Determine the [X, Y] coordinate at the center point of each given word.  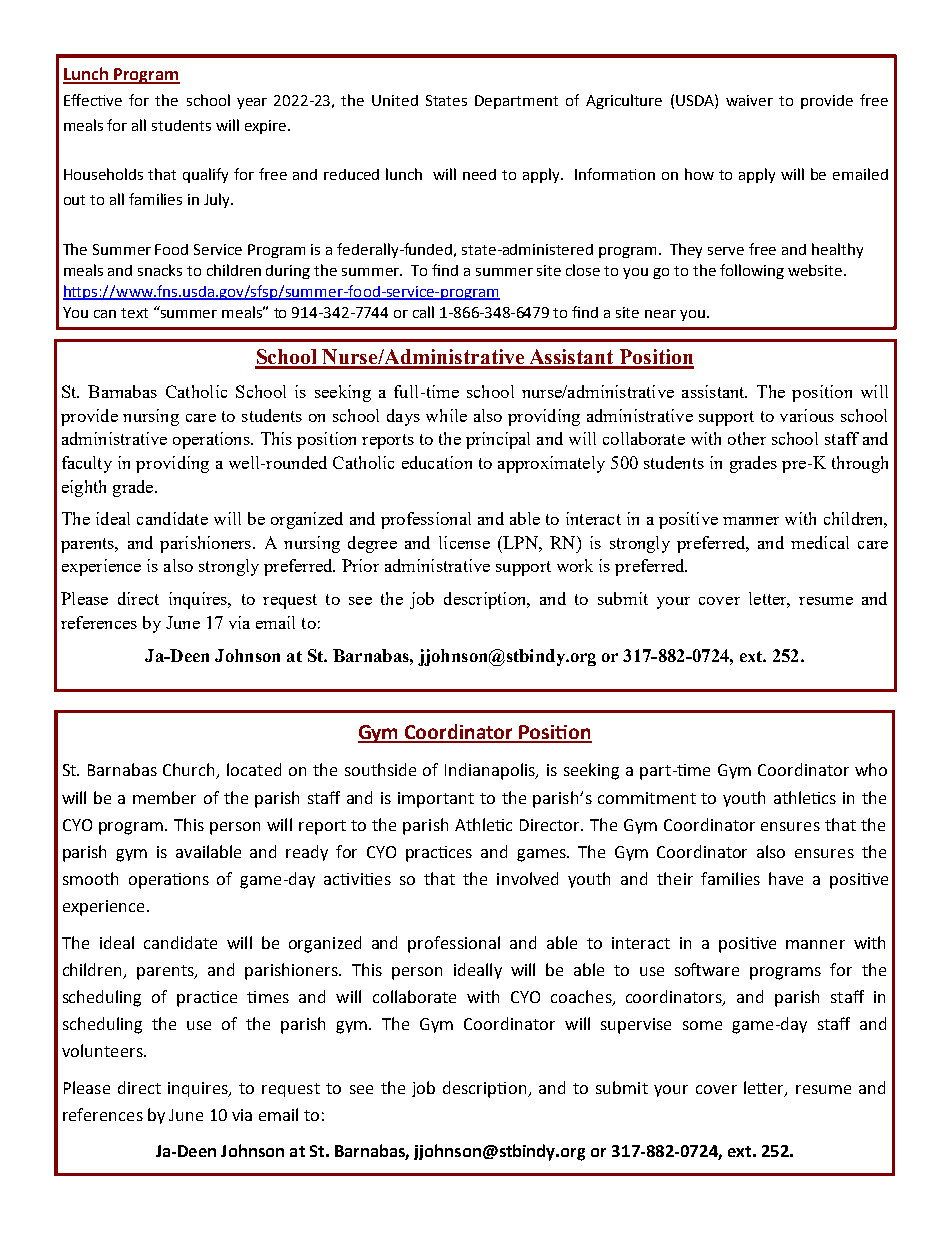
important [436, 800]
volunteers [103, 1050]
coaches [582, 998]
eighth [84, 488]
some [702, 1025]
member [164, 797]
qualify [205, 175]
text [134, 313]
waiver [749, 100]
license [464, 542]
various [807, 415]
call [423, 312]
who [871, 769]
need [479, 174]
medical [820, 542]
